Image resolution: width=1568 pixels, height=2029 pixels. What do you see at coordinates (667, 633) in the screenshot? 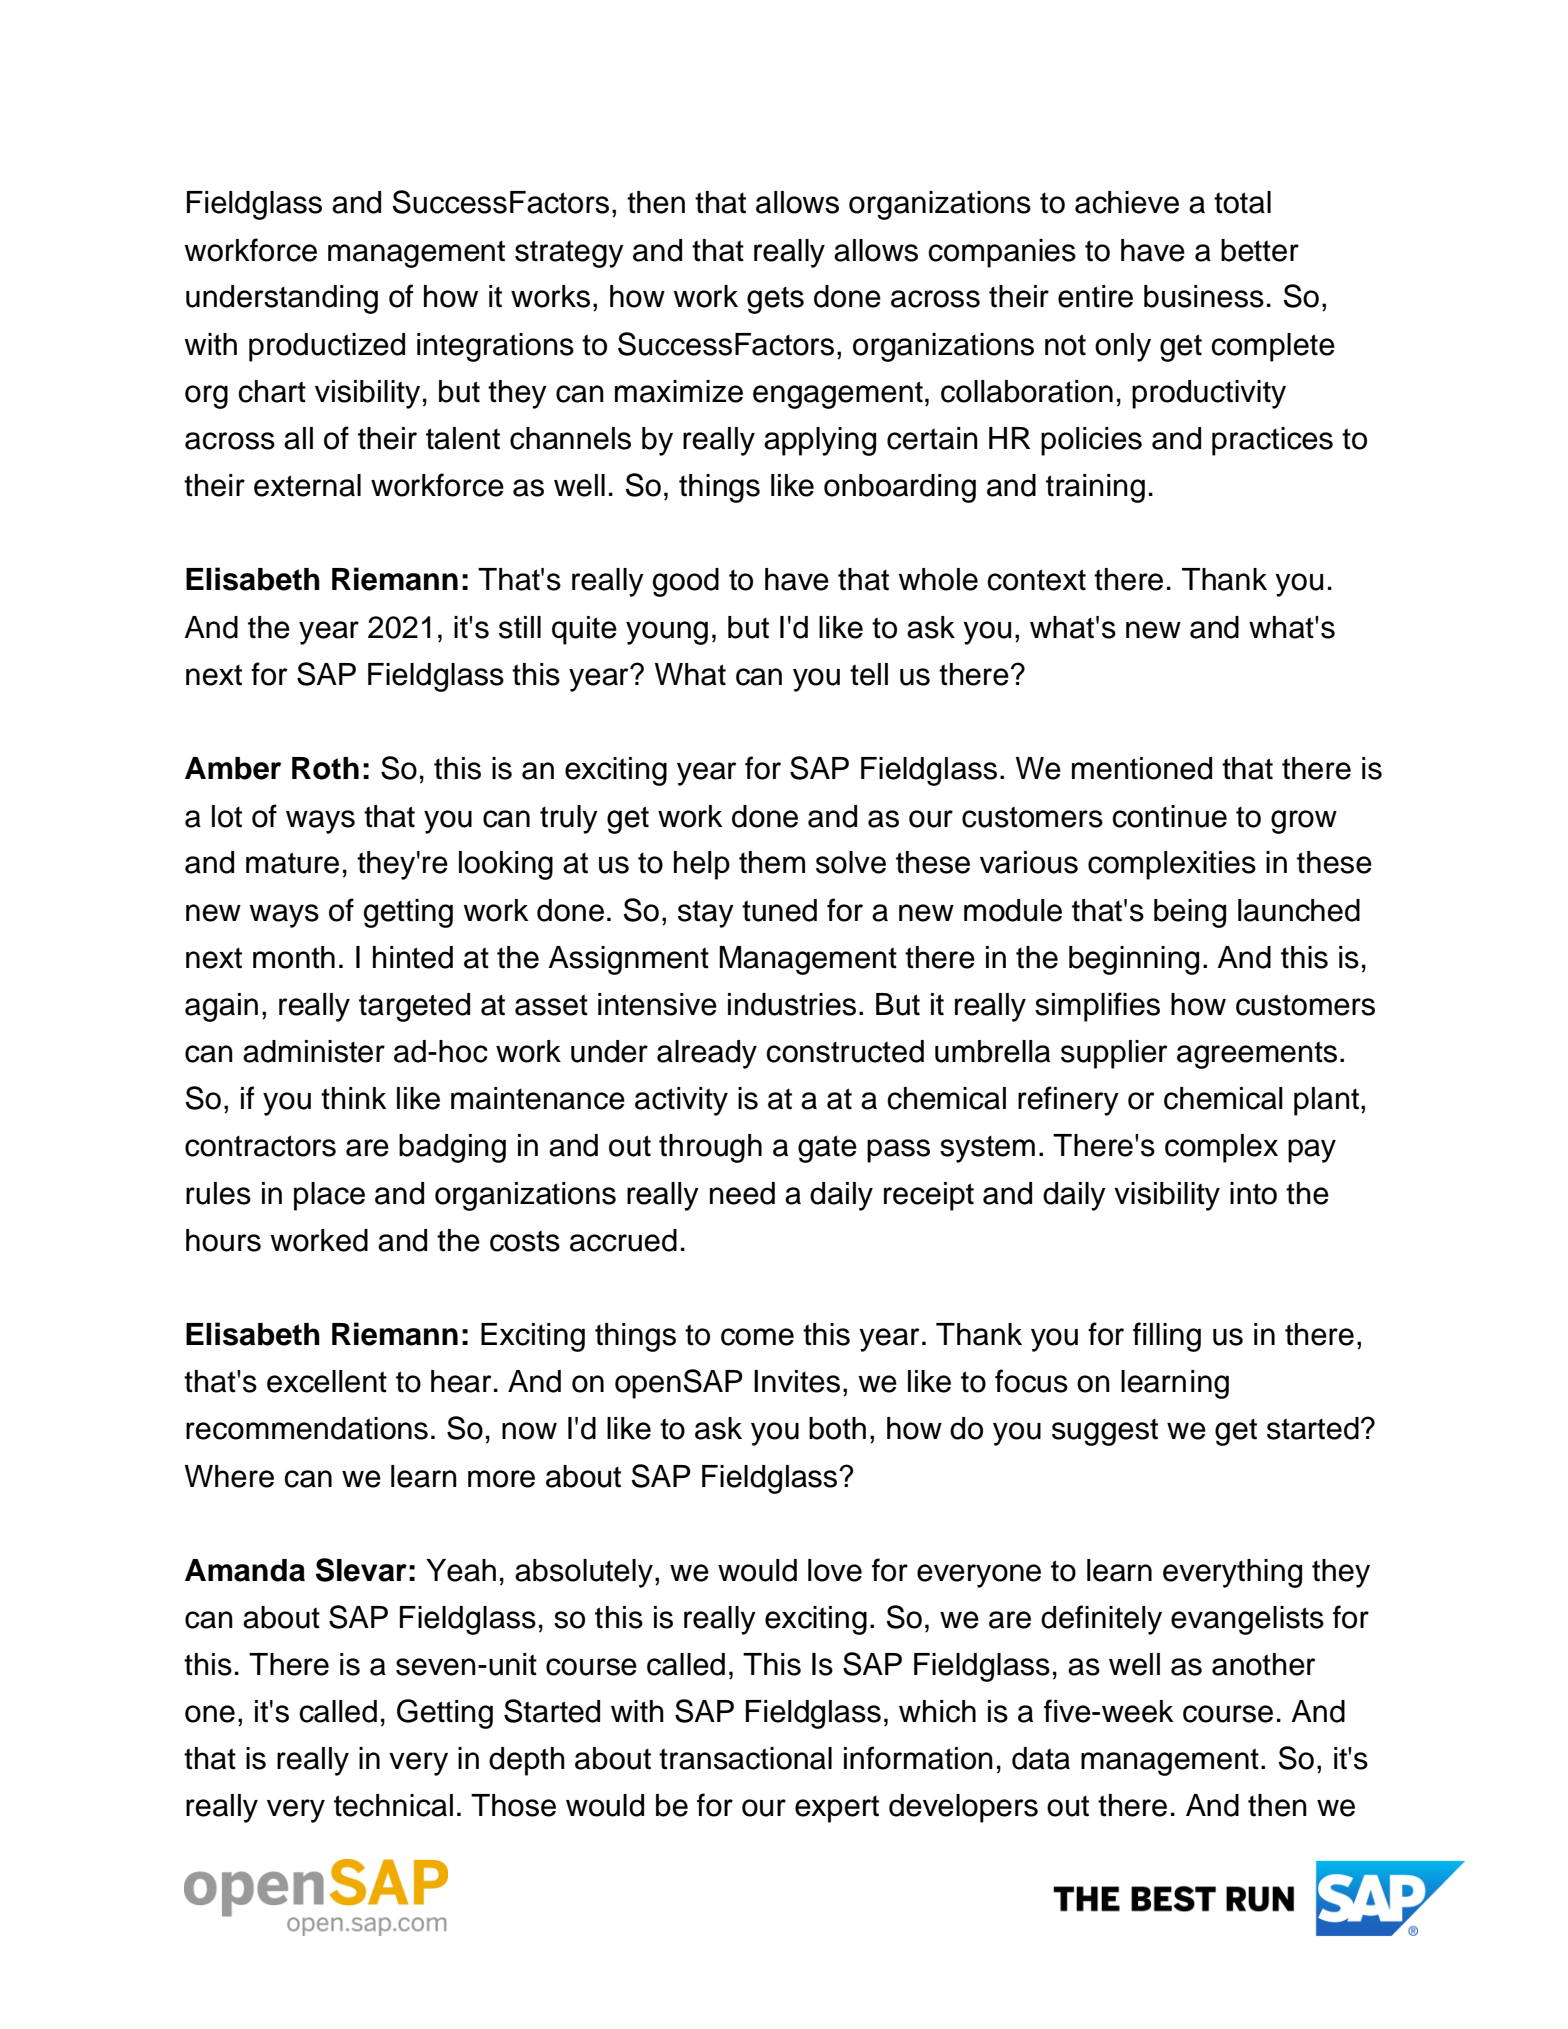
I see `young` at bounding box center [667, 633].
